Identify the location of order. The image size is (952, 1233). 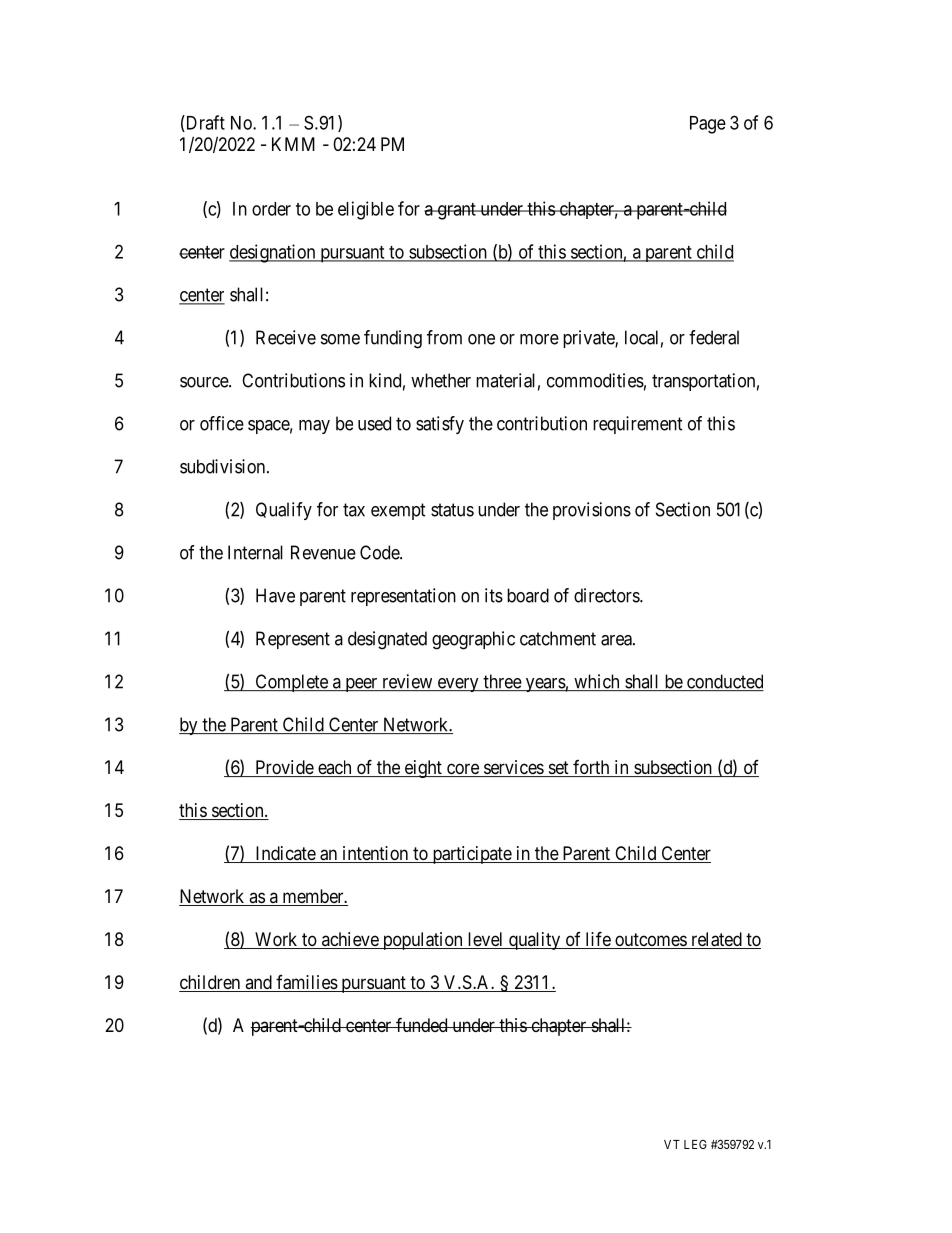
(271, 209).
